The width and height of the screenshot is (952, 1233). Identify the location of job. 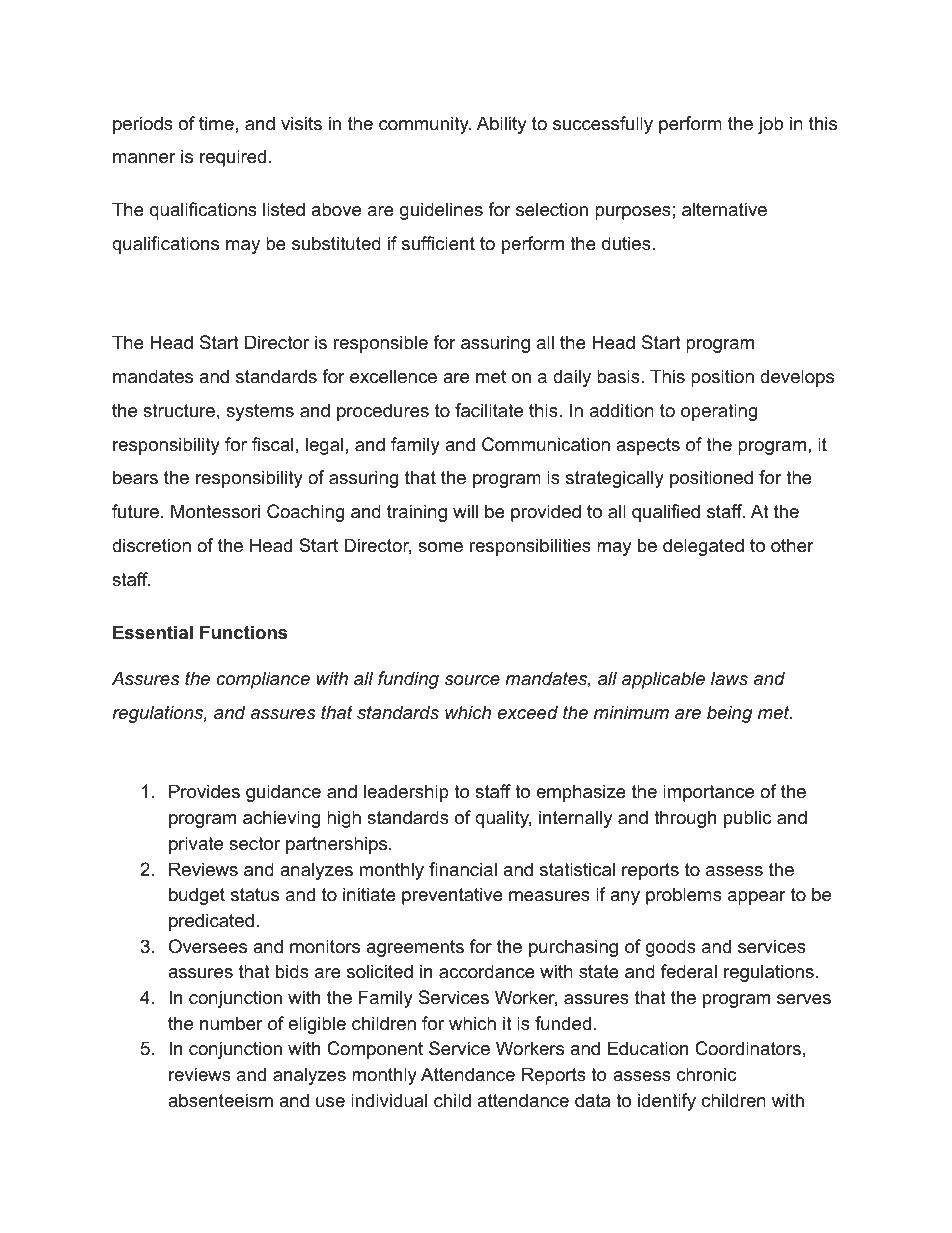
(770, 125).
